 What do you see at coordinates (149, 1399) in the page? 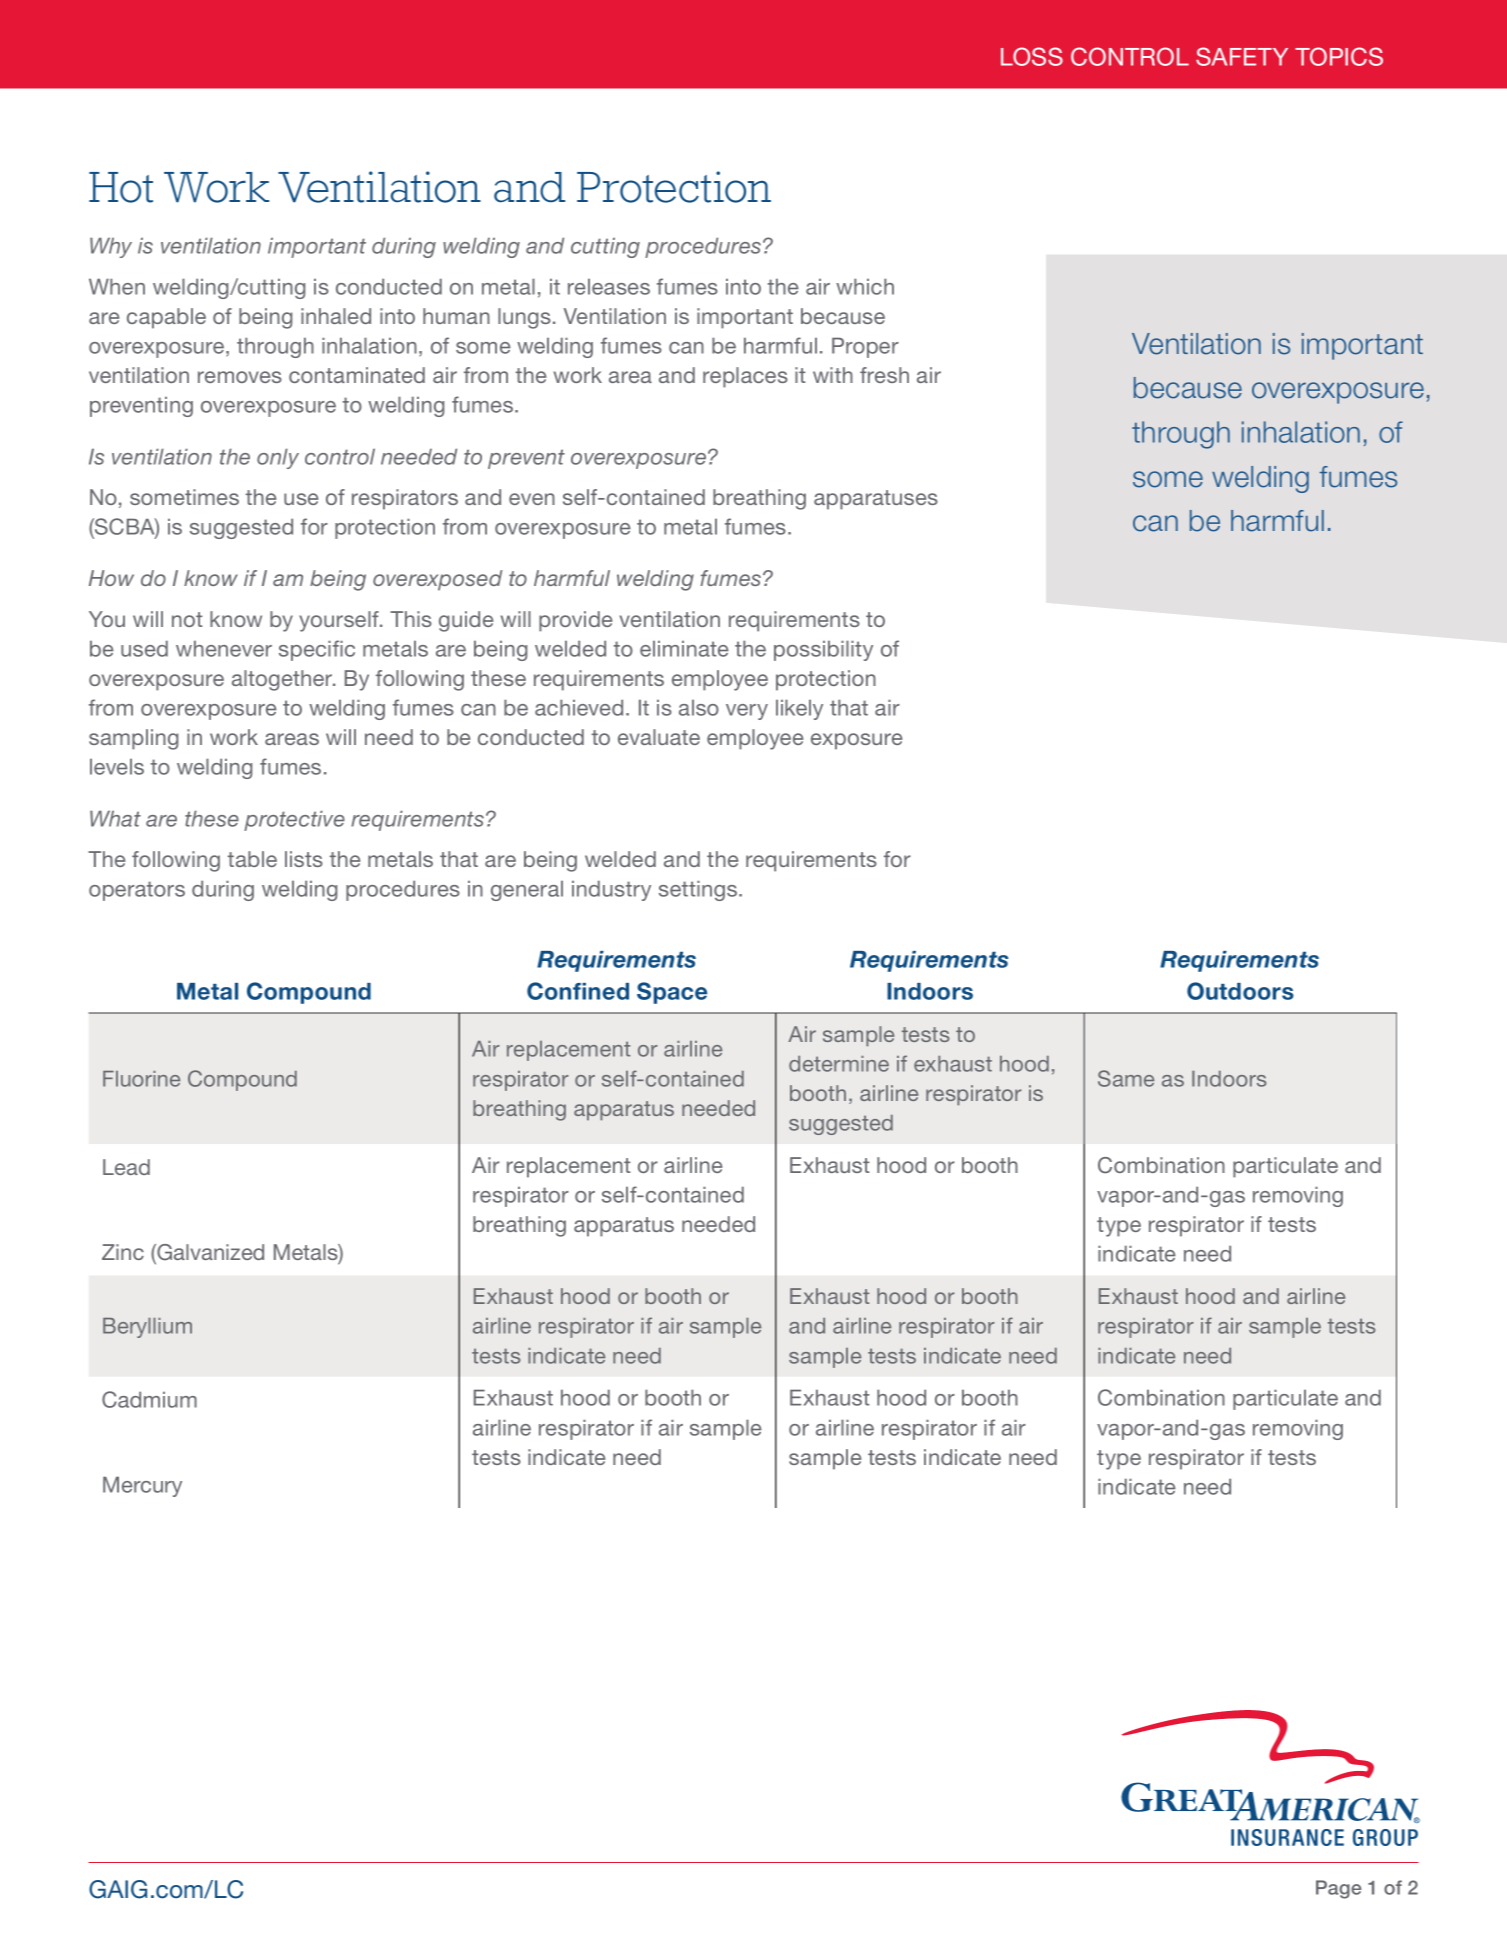
I see `Cadmium` at bounding box center [149, 1399].
